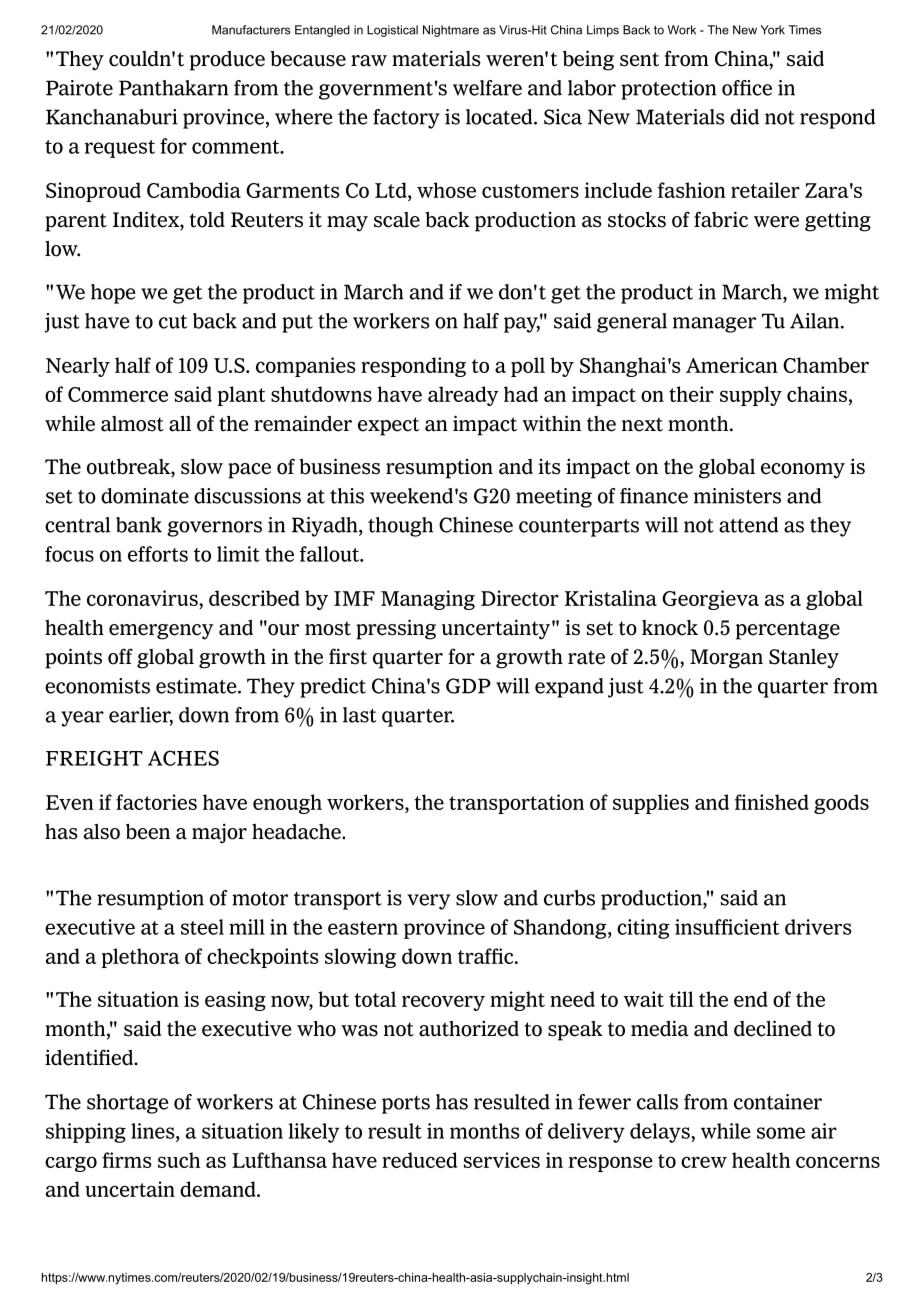 The width and height of the screenshot is (924, 1308). I want to click on scale, so click(397, 220).
